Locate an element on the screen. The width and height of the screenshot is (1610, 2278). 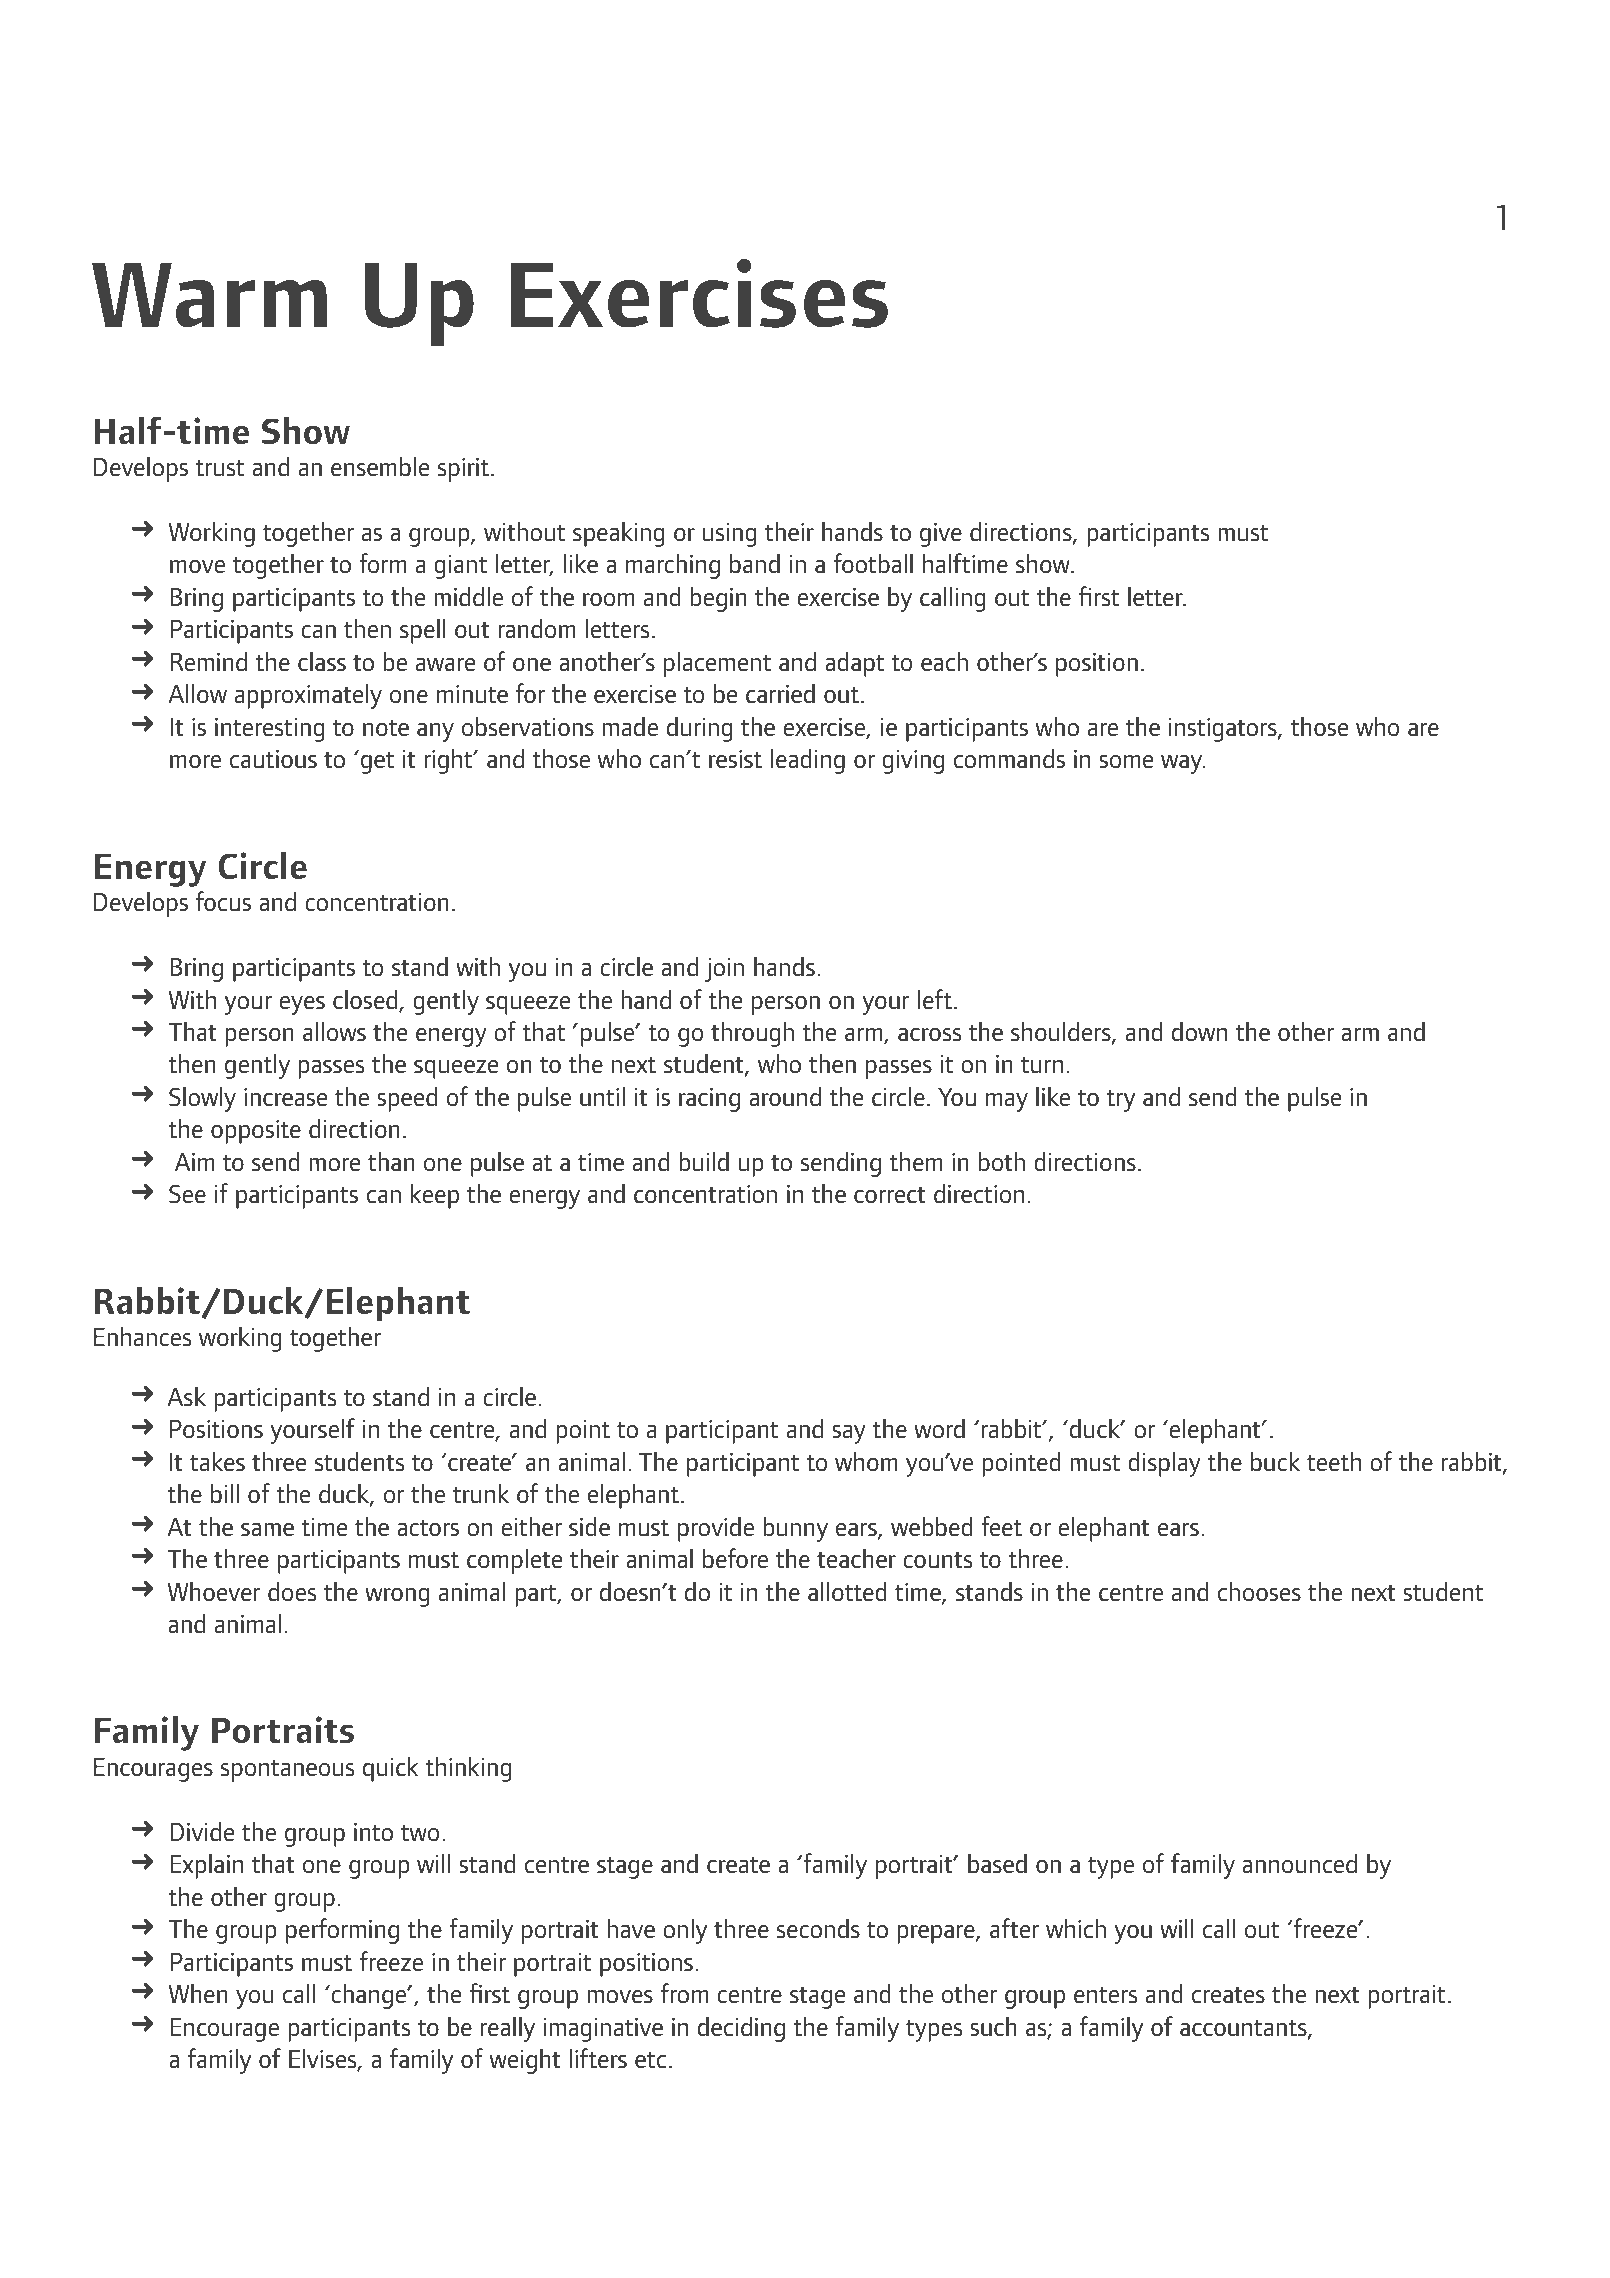
give is located at coordinates (941, 535).
